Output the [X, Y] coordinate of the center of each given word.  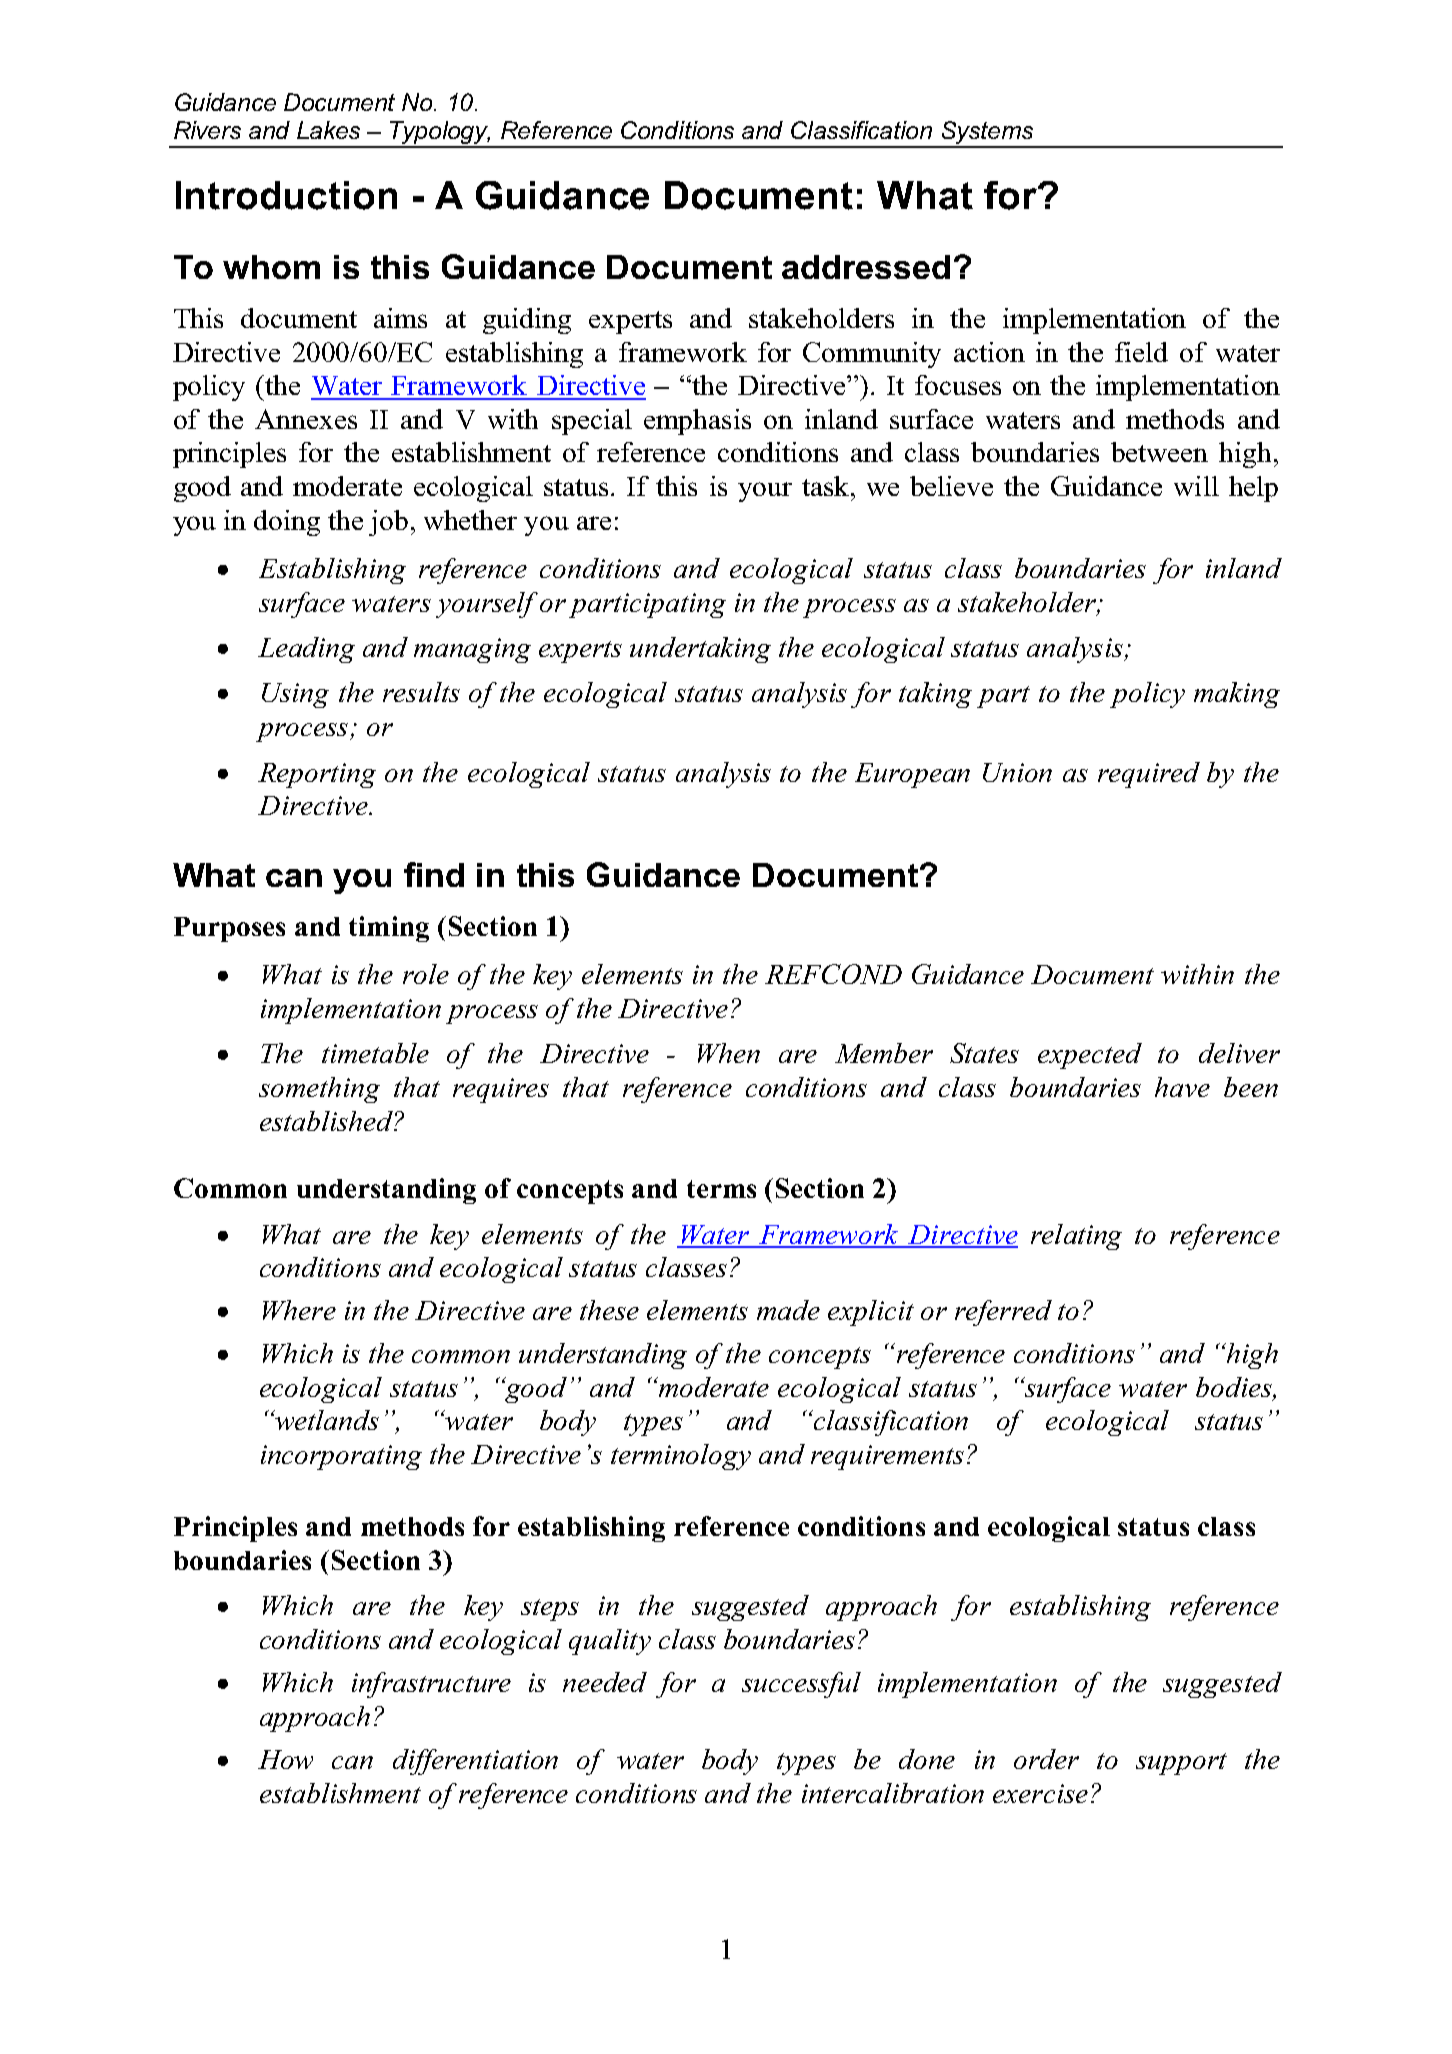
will [1196, 486]
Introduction [286, 195]
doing [287, 523]
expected [1090, 1056]
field [1141, 352]
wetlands [326, 1420]
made [788, 1310]
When [729, 1053]
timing [389, 929]
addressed [866, 267]
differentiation [475, 1762]
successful [801, 1685]
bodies [1235, 1388]
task [827, 486]
